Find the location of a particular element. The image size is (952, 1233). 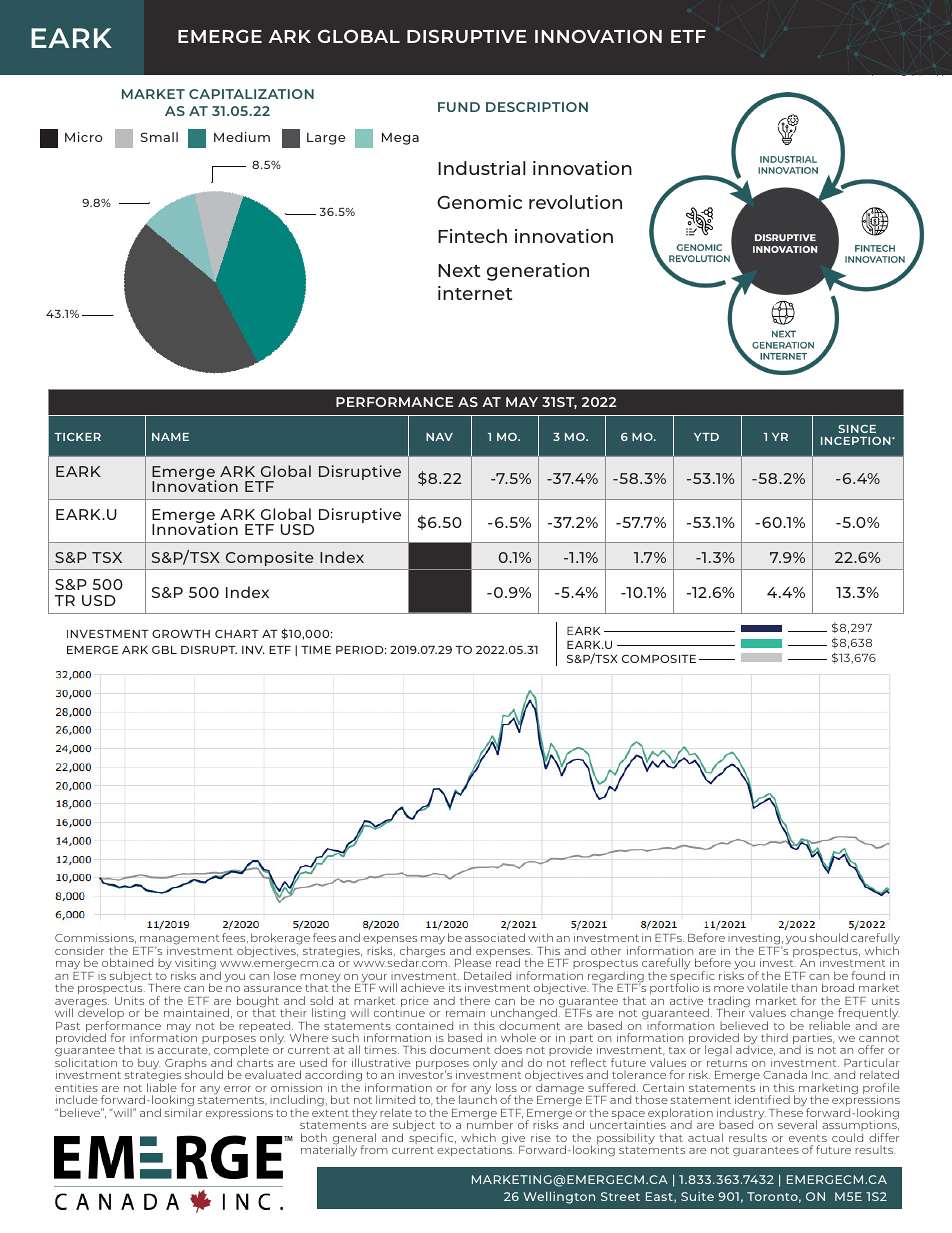

GROWTH is located at coordinates (181, 634).
